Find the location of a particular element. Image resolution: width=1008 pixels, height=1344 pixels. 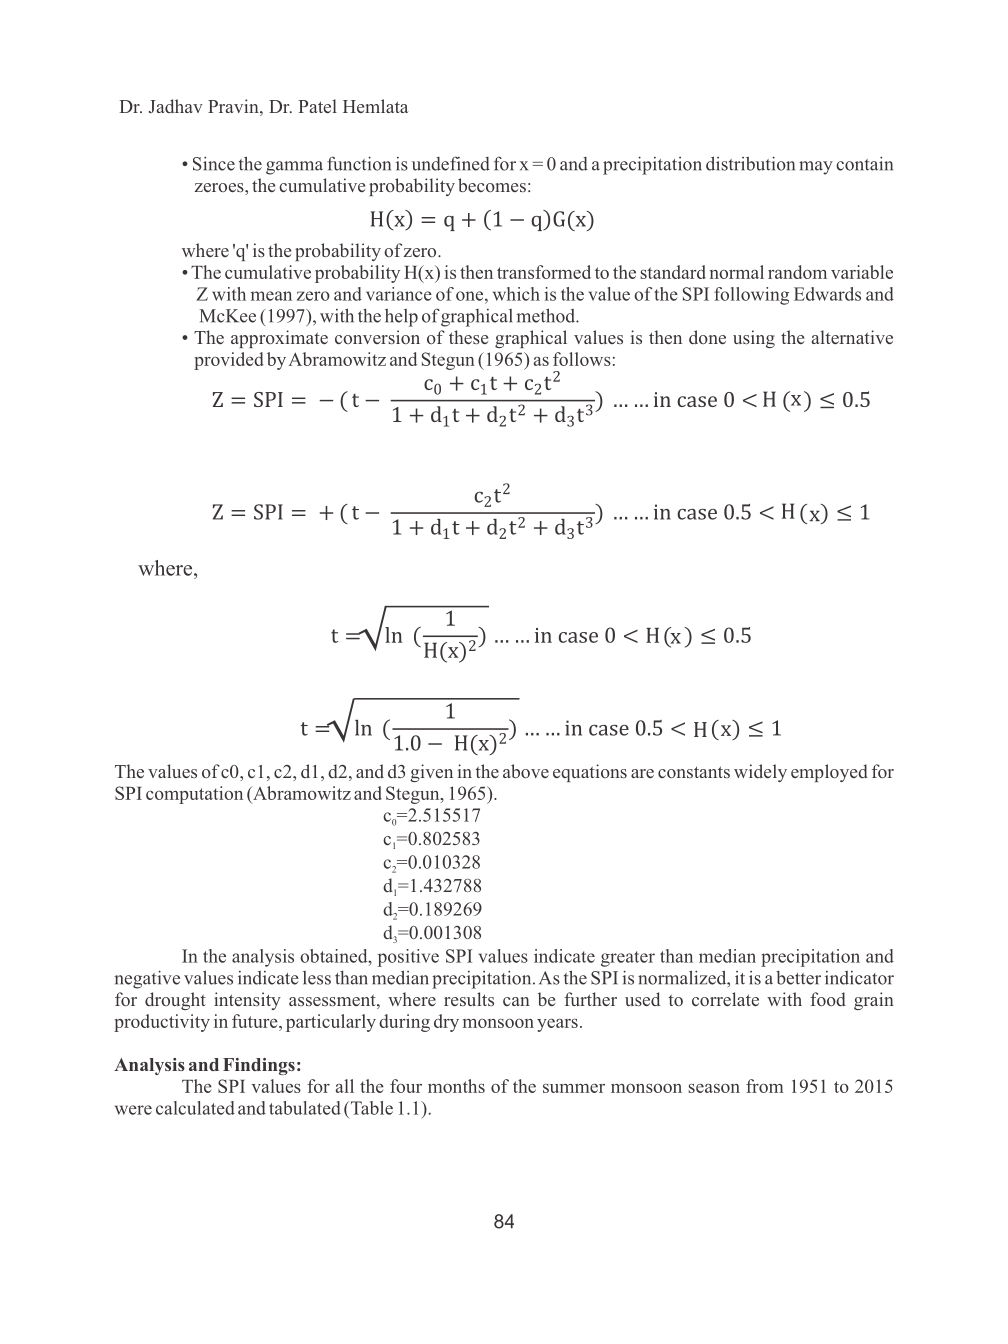

widely is located at coordinates (760, 773).
